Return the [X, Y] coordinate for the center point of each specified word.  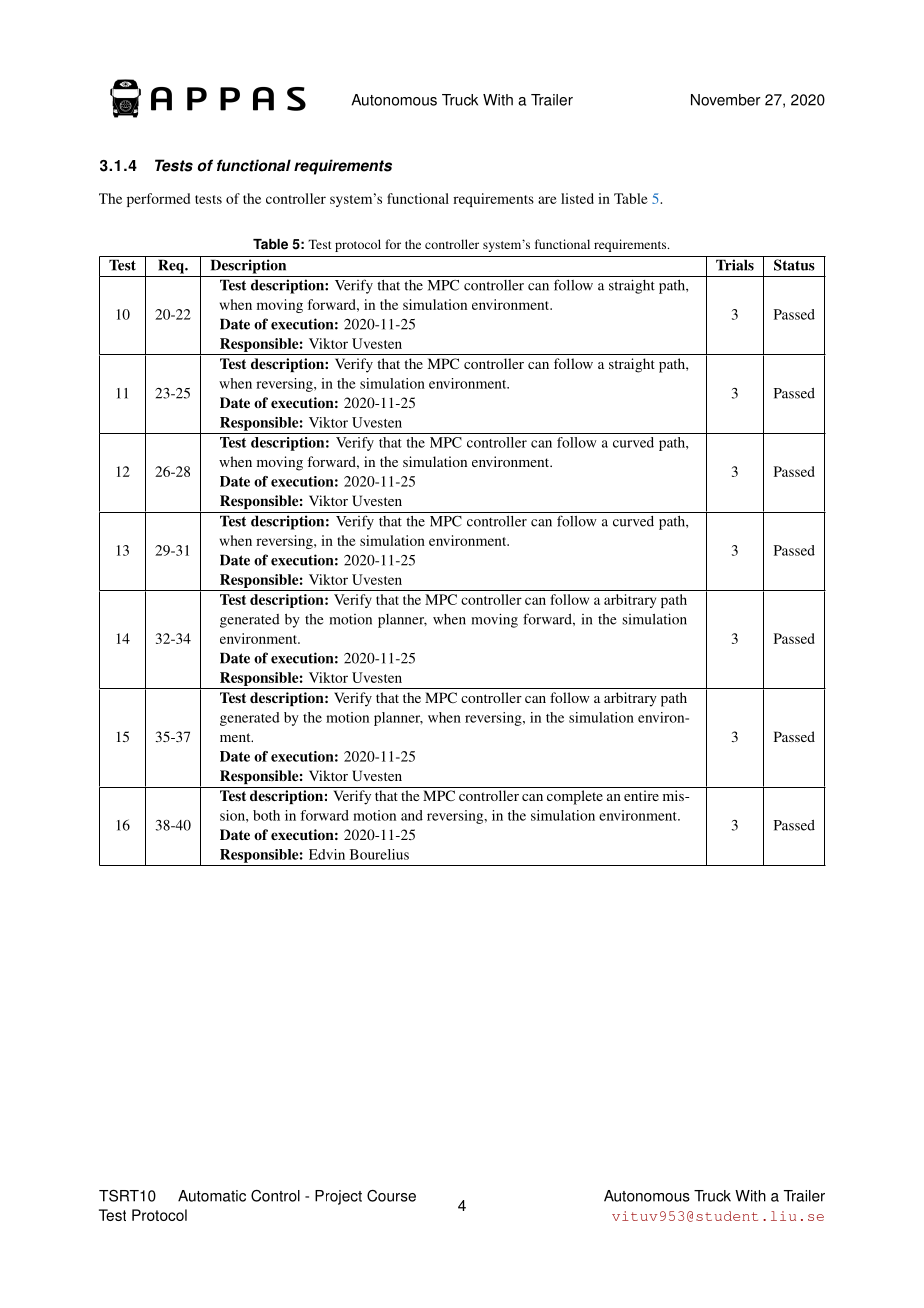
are [547, 200]
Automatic [212, 1196]
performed [158, 200]
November [726, 100]
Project [338, 1197]
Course [391, 1196]
